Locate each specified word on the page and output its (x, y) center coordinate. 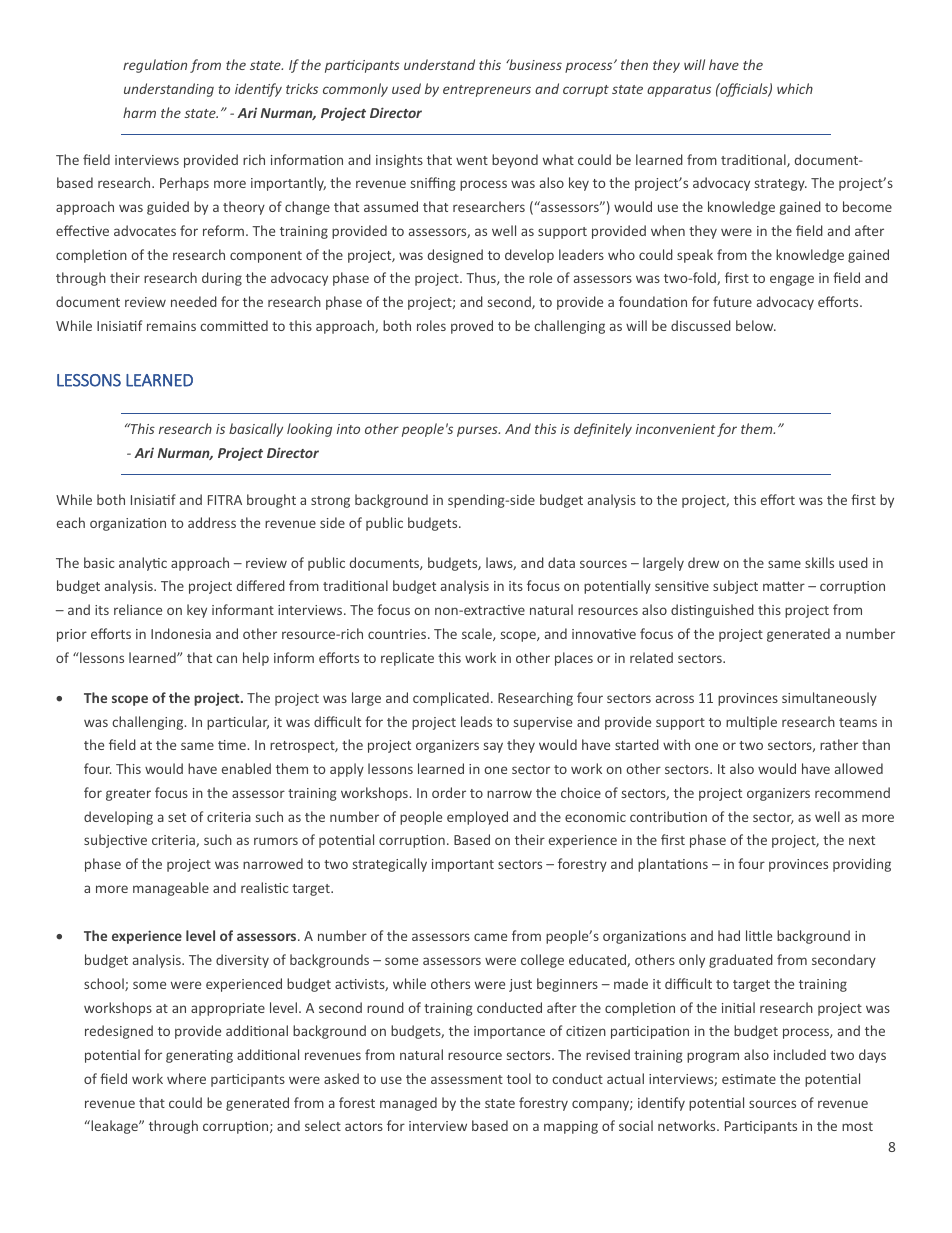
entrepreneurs (487, 91)
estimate (749, 1079)
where (186, 1078)
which (795, 88)
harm (139, 112)
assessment (467, 1079)
